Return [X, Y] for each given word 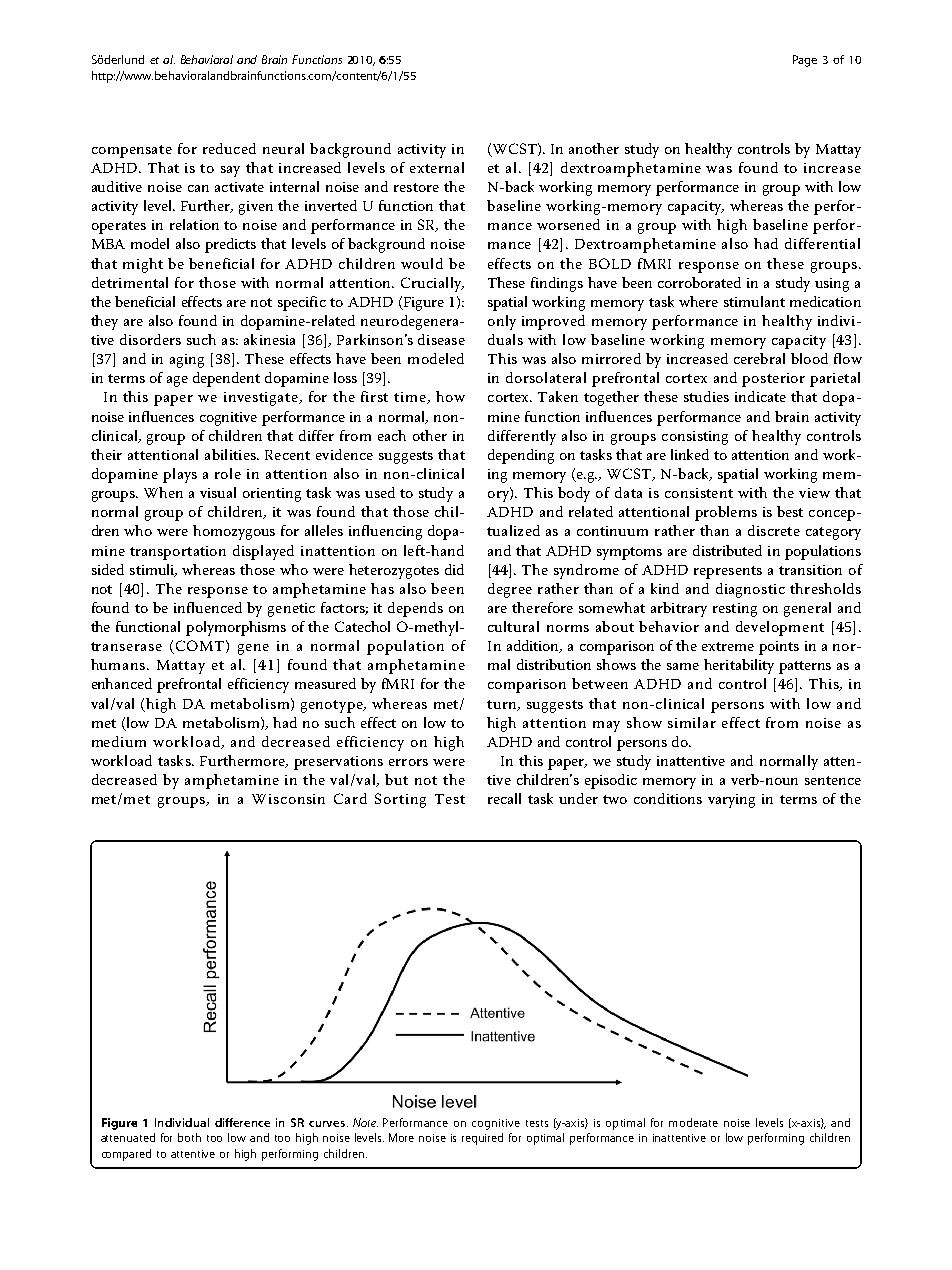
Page [805, 61]
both [189, 1137]
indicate [760, 396]
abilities [231, 454]
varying [731, 801]
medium [119, 741]
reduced [229, 148]
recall [504, 798]
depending [521, 456]
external [437, 167]
